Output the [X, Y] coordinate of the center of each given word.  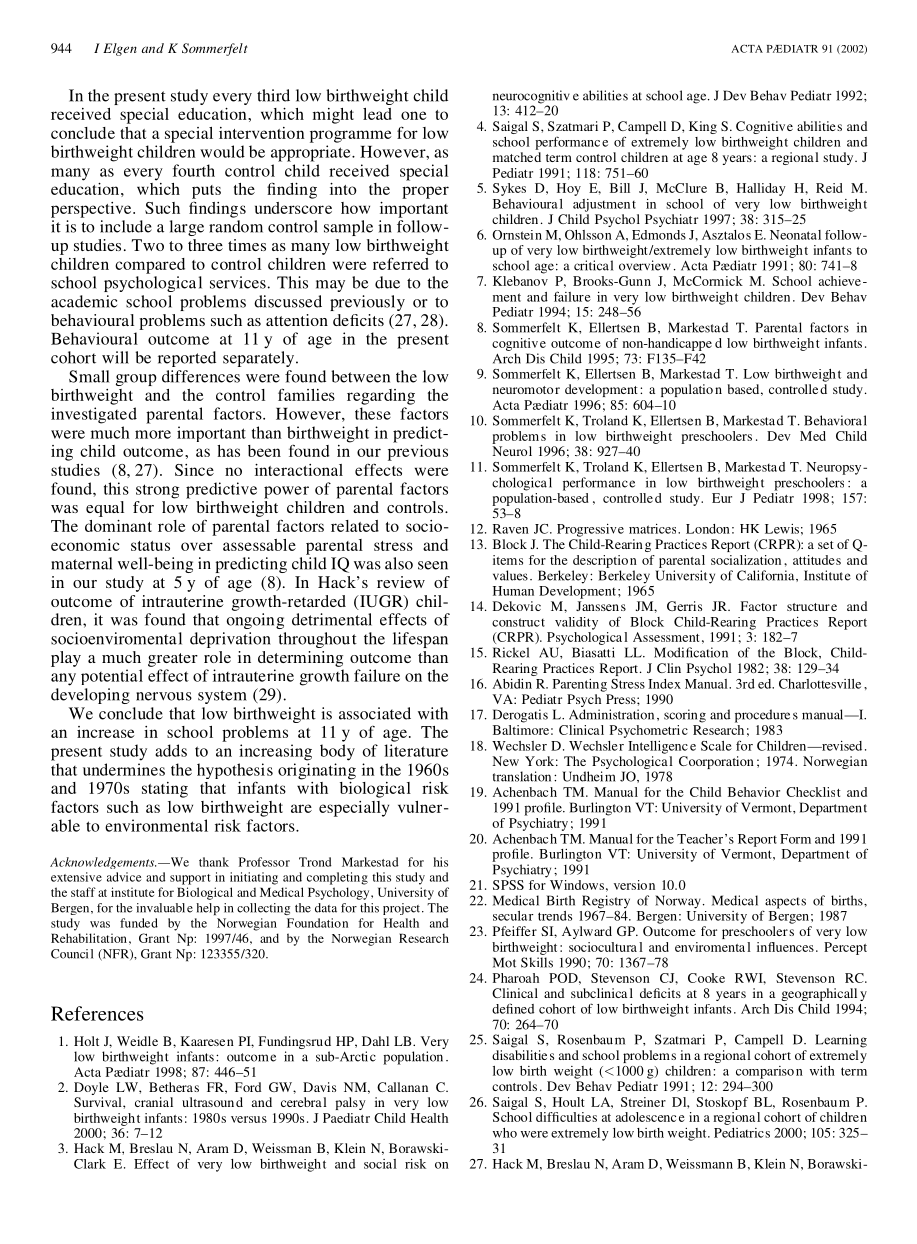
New [505, 761]
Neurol [512, 451]
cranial [154, 1102]
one [414, 115]
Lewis [782, 529]
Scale [716, 746]
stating [165, 790]
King [703, 127]
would [222, 151]
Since [194, 470]
